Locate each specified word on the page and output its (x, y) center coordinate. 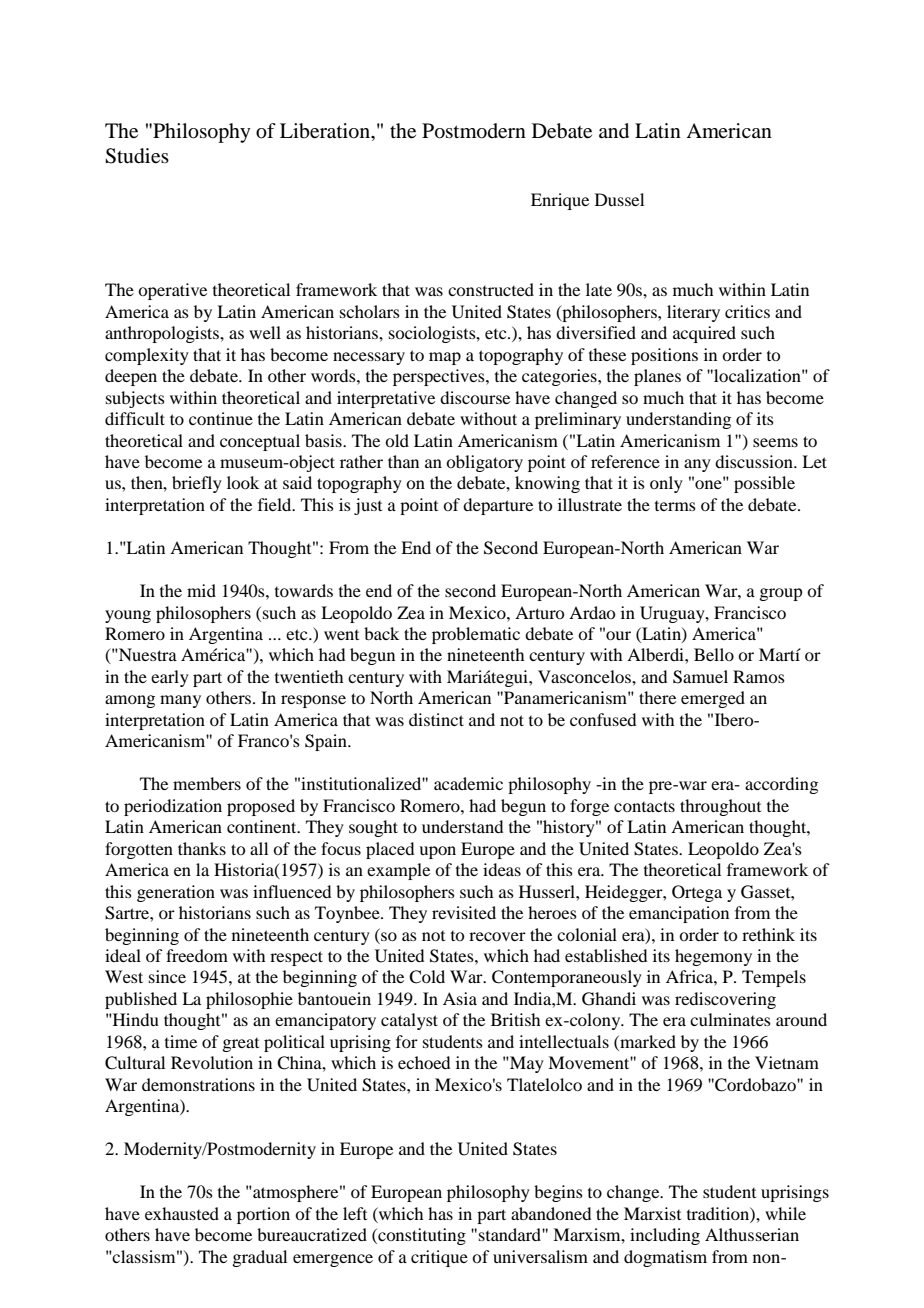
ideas (502, 869)
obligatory (484, 463)
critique (439, 1258)
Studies (137, 156)
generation (176, 893)
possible (764, 484)
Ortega (697, 893)
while (785, 1213)
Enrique (560, 201)
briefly (197, 484)
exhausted (182, 1213)
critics (747, 311)
